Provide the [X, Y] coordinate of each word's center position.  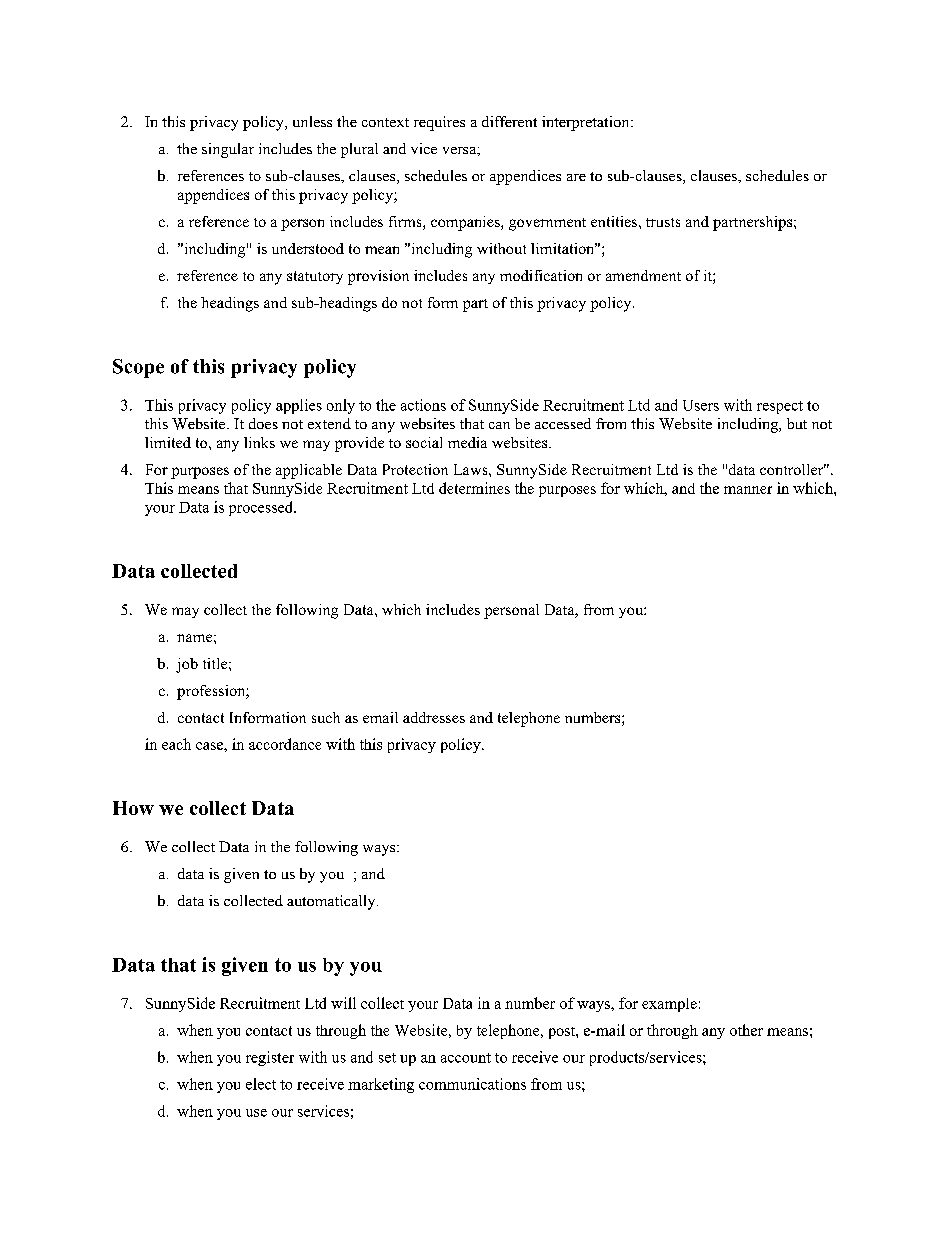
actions [423, 405]
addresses [434, 717]
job [187, 665]
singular [228, 150]
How [133, 808]
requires [439, 123]
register [270, 1058]
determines [474, 488]
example [669, 1005]
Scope [138, 368]
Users [701, 405]
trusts [663, 222]
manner [748, 490]
